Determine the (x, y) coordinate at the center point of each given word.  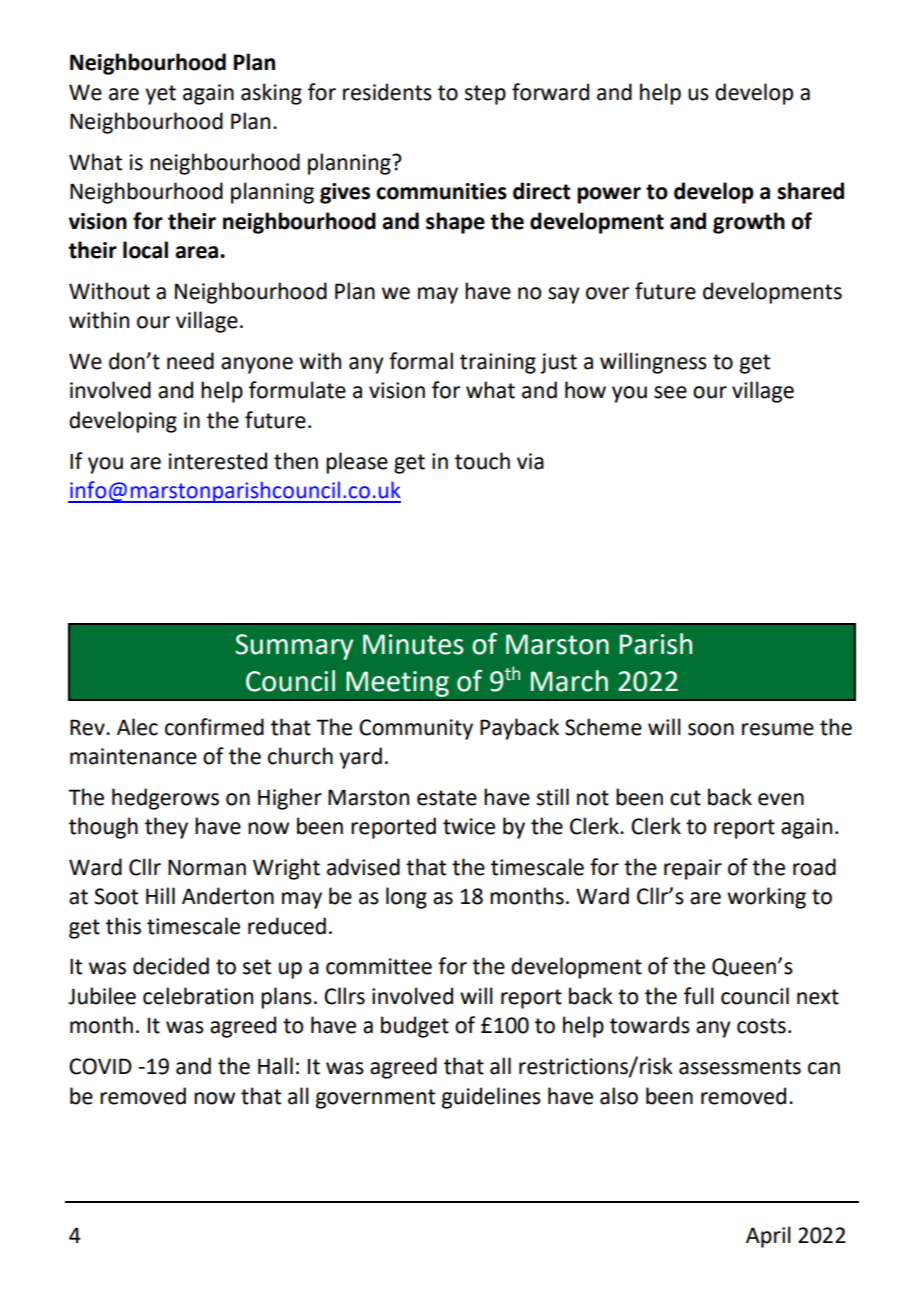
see (670, 392)
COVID (100, 1066)
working (766, 898)
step (485, 95)
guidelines (491, 1098)
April (768, 1237)
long (406, 898)
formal (421, 361)
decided (171, 966)
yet (160, 95)
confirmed (214, 727)
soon (711, 729)
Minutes (413, 644)
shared (810, 191)
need (190, 361)
